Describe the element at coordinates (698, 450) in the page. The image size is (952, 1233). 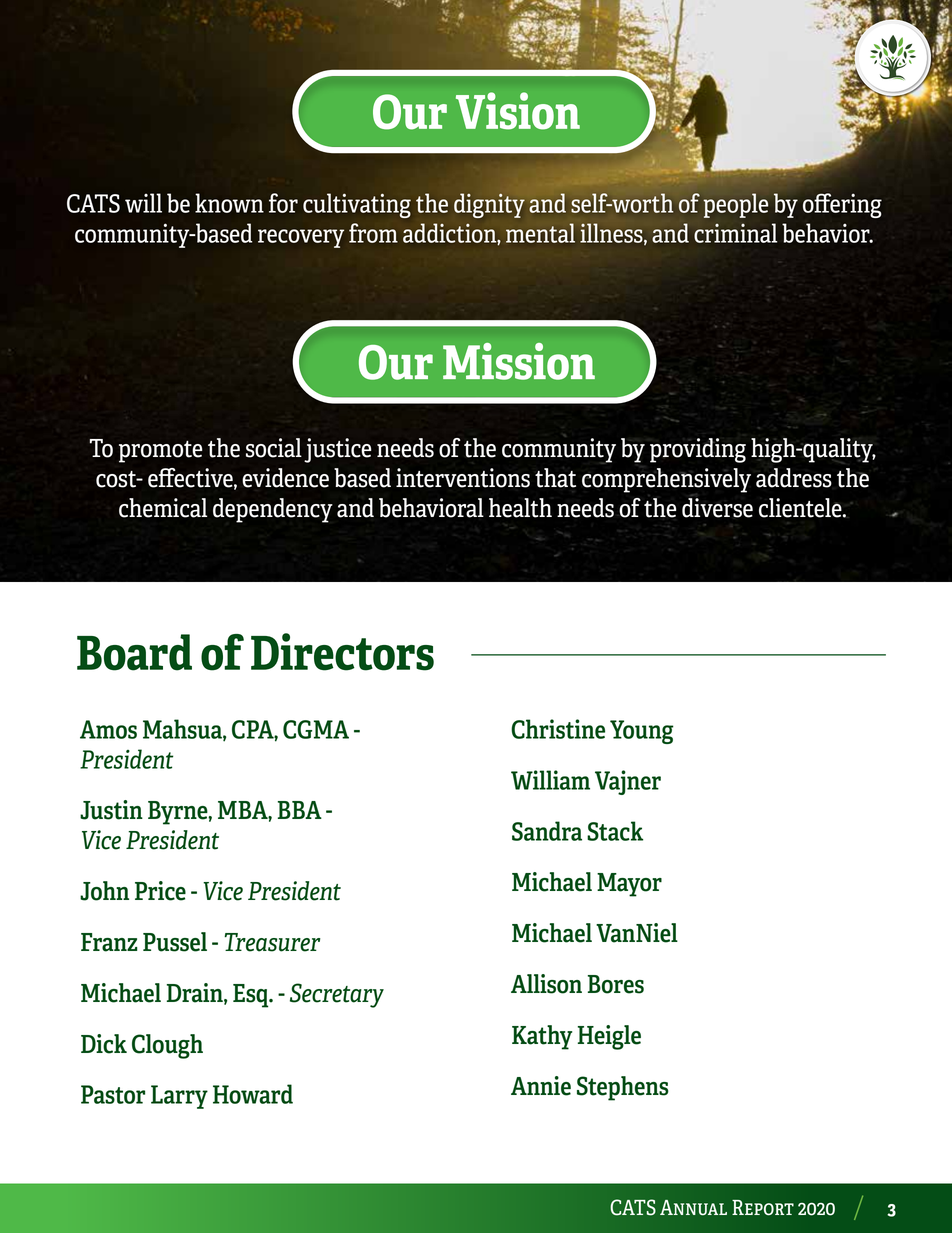
I see `providing` at that location.
